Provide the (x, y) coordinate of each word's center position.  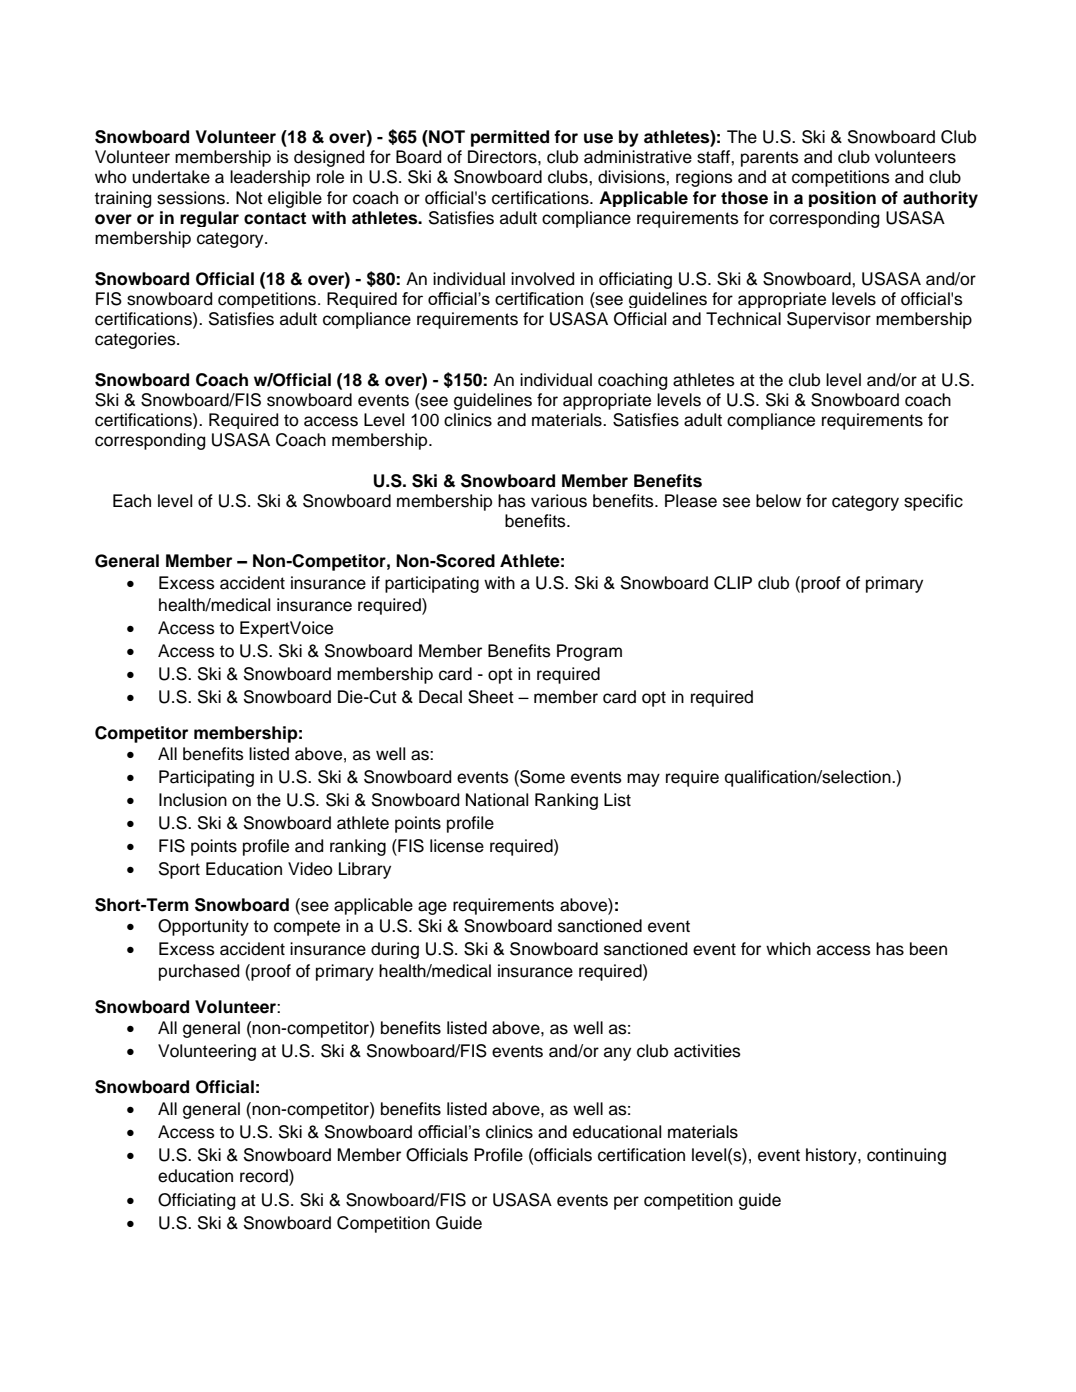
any (617, 1054)
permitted (510, 138)
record (265, 1177)
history (832, 1156)
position (842, 199)
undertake (171, 177)
